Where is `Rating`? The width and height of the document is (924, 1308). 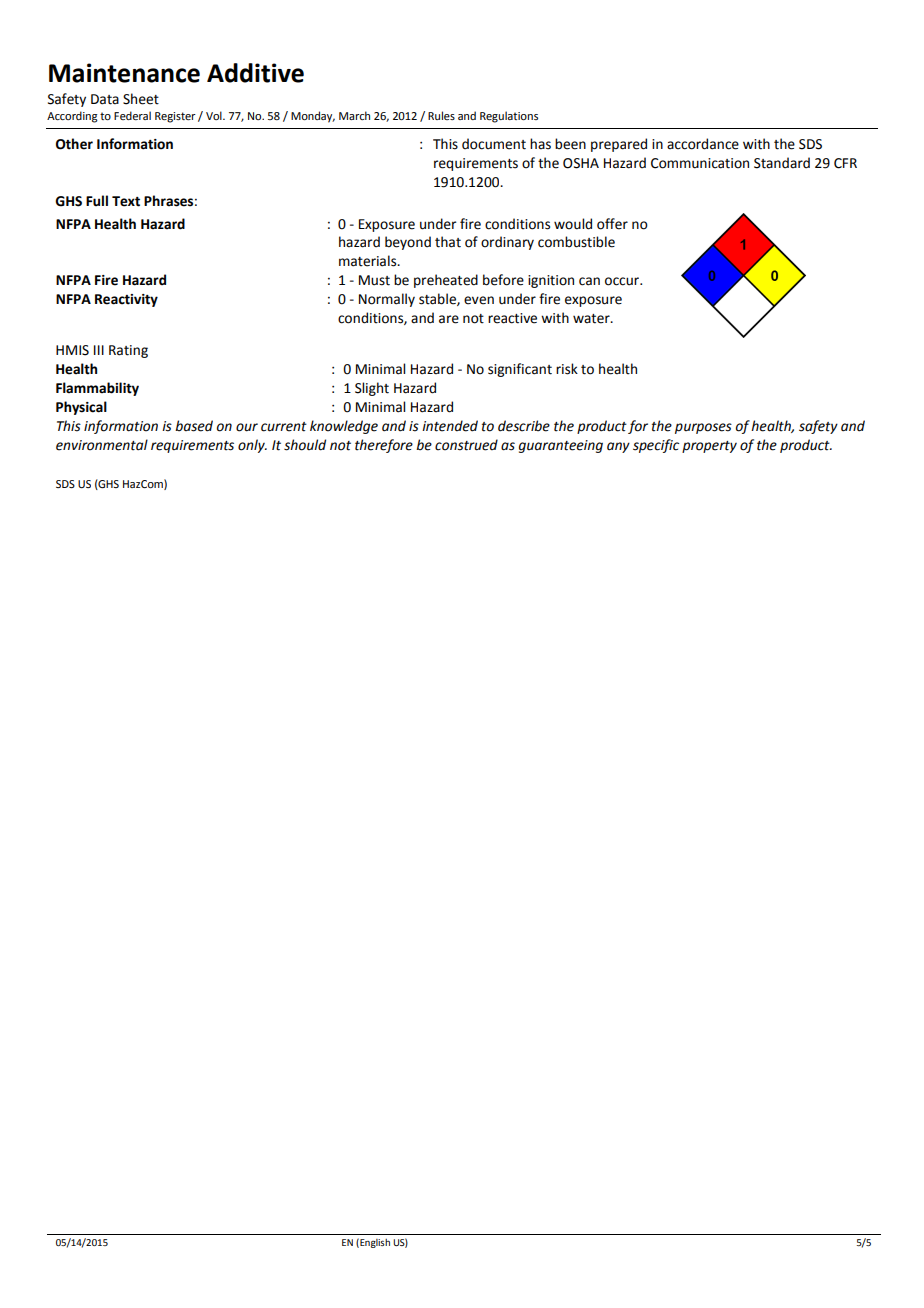 Rating is located at coordinates (128, 351).
